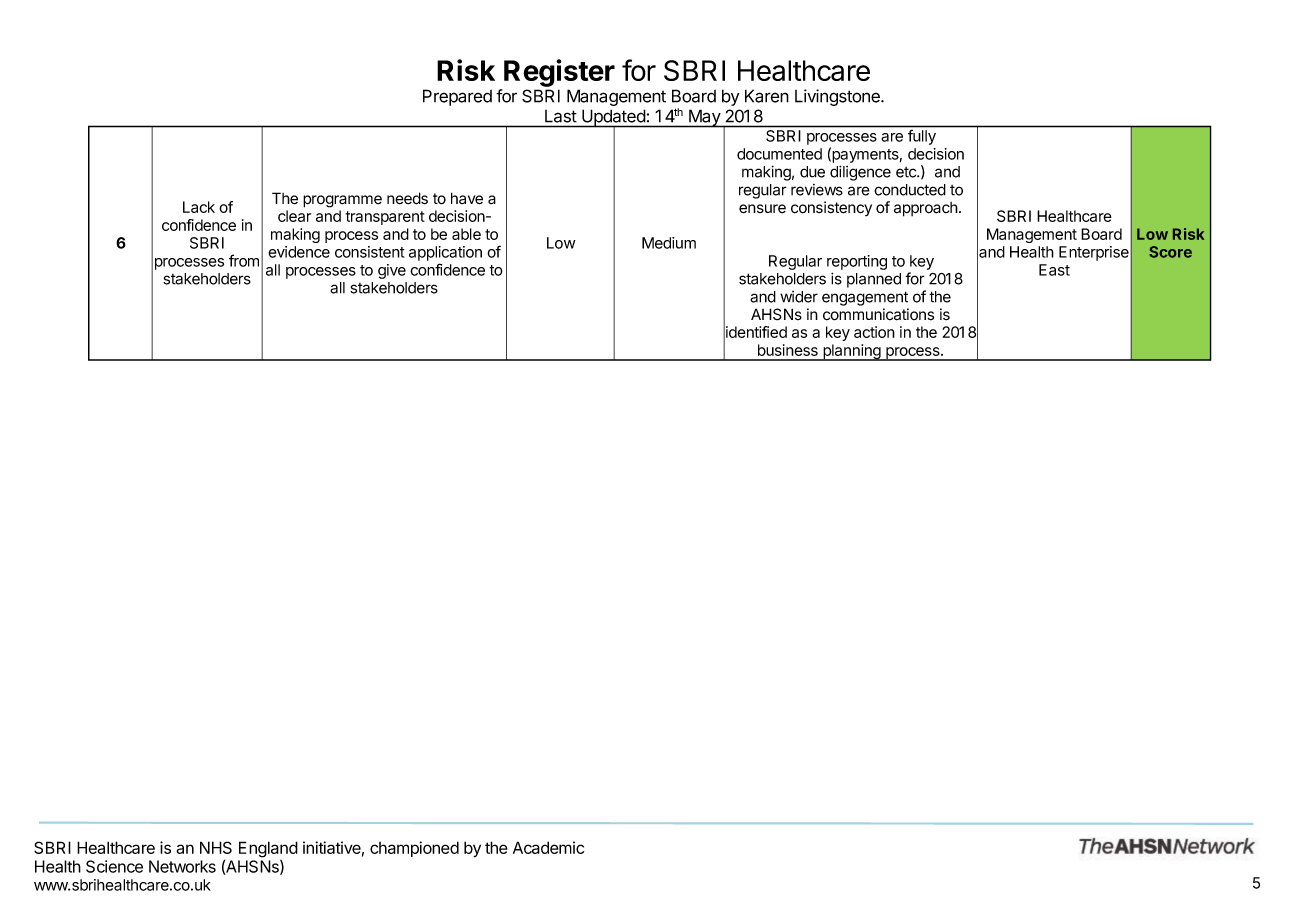  Describe the element at coordinates (414, 849) in the screenshot. I see `championed` at that location.
